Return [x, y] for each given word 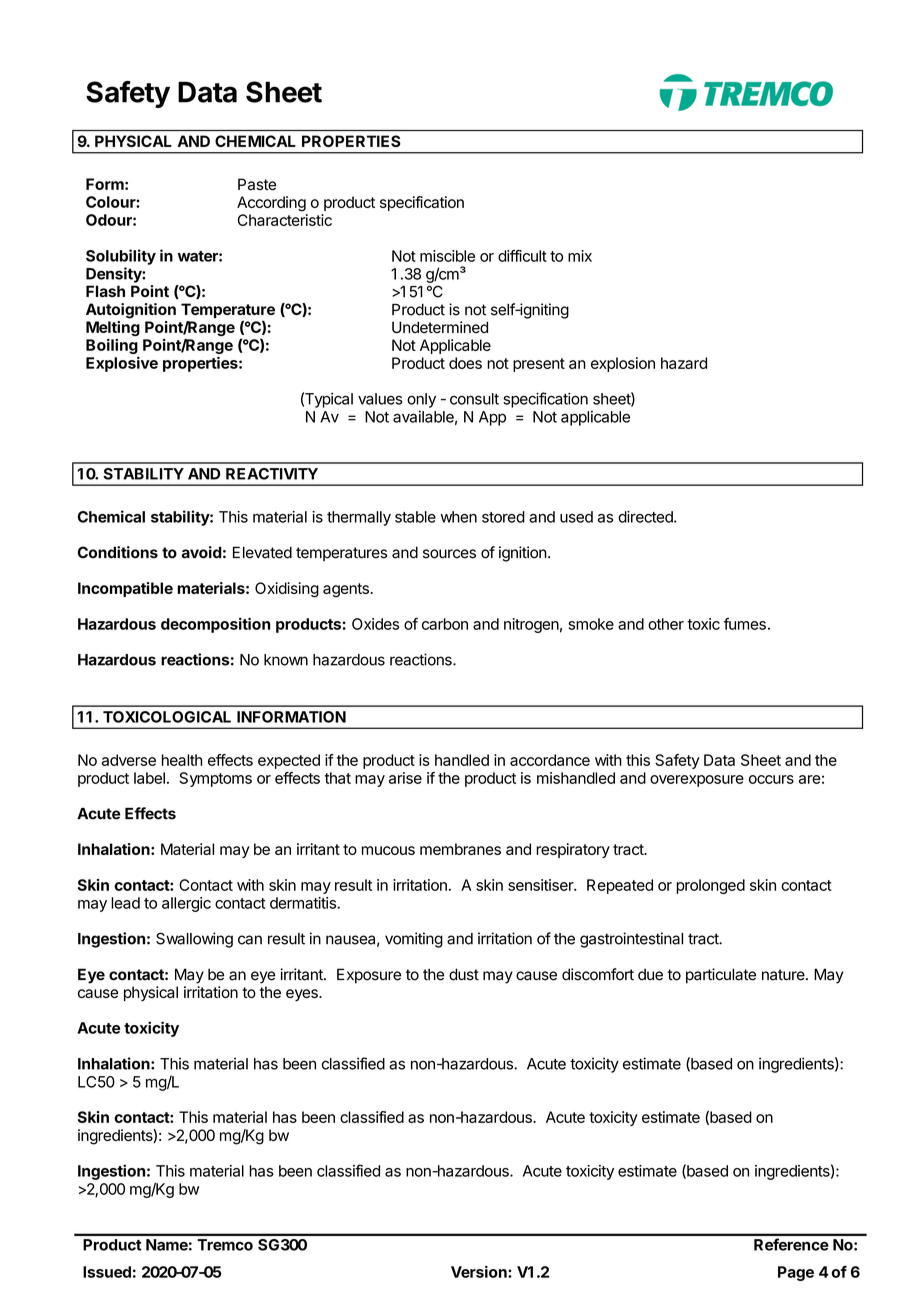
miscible [447, 256]
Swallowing [194, 940]
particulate [721, 976]
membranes [460, 849]
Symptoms [215, 779]
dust [464, 974]
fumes [745, 624]
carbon [445, 624]
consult [474, 399]
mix [580, 256]
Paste [257, 184]
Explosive [122, 364]
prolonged [710, 886]
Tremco [225, 1245]
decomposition [216, 625]
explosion [623, 364]
